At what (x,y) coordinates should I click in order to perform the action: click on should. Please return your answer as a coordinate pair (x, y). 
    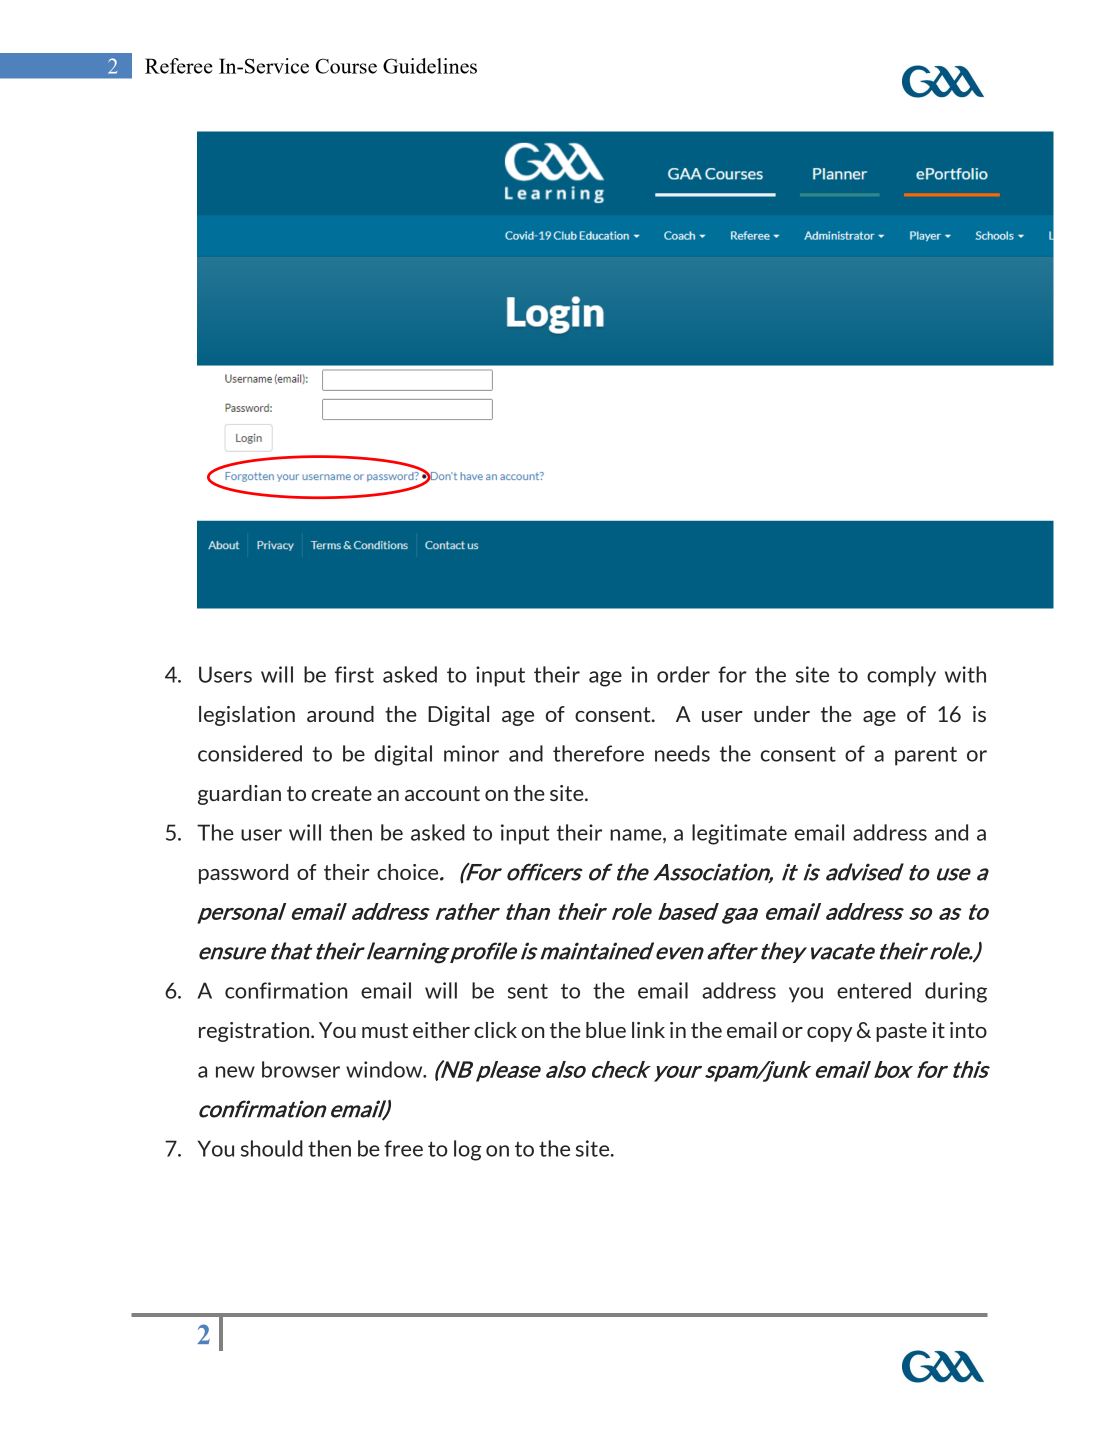
    Looking at the image, I should click on (272, 1148).
